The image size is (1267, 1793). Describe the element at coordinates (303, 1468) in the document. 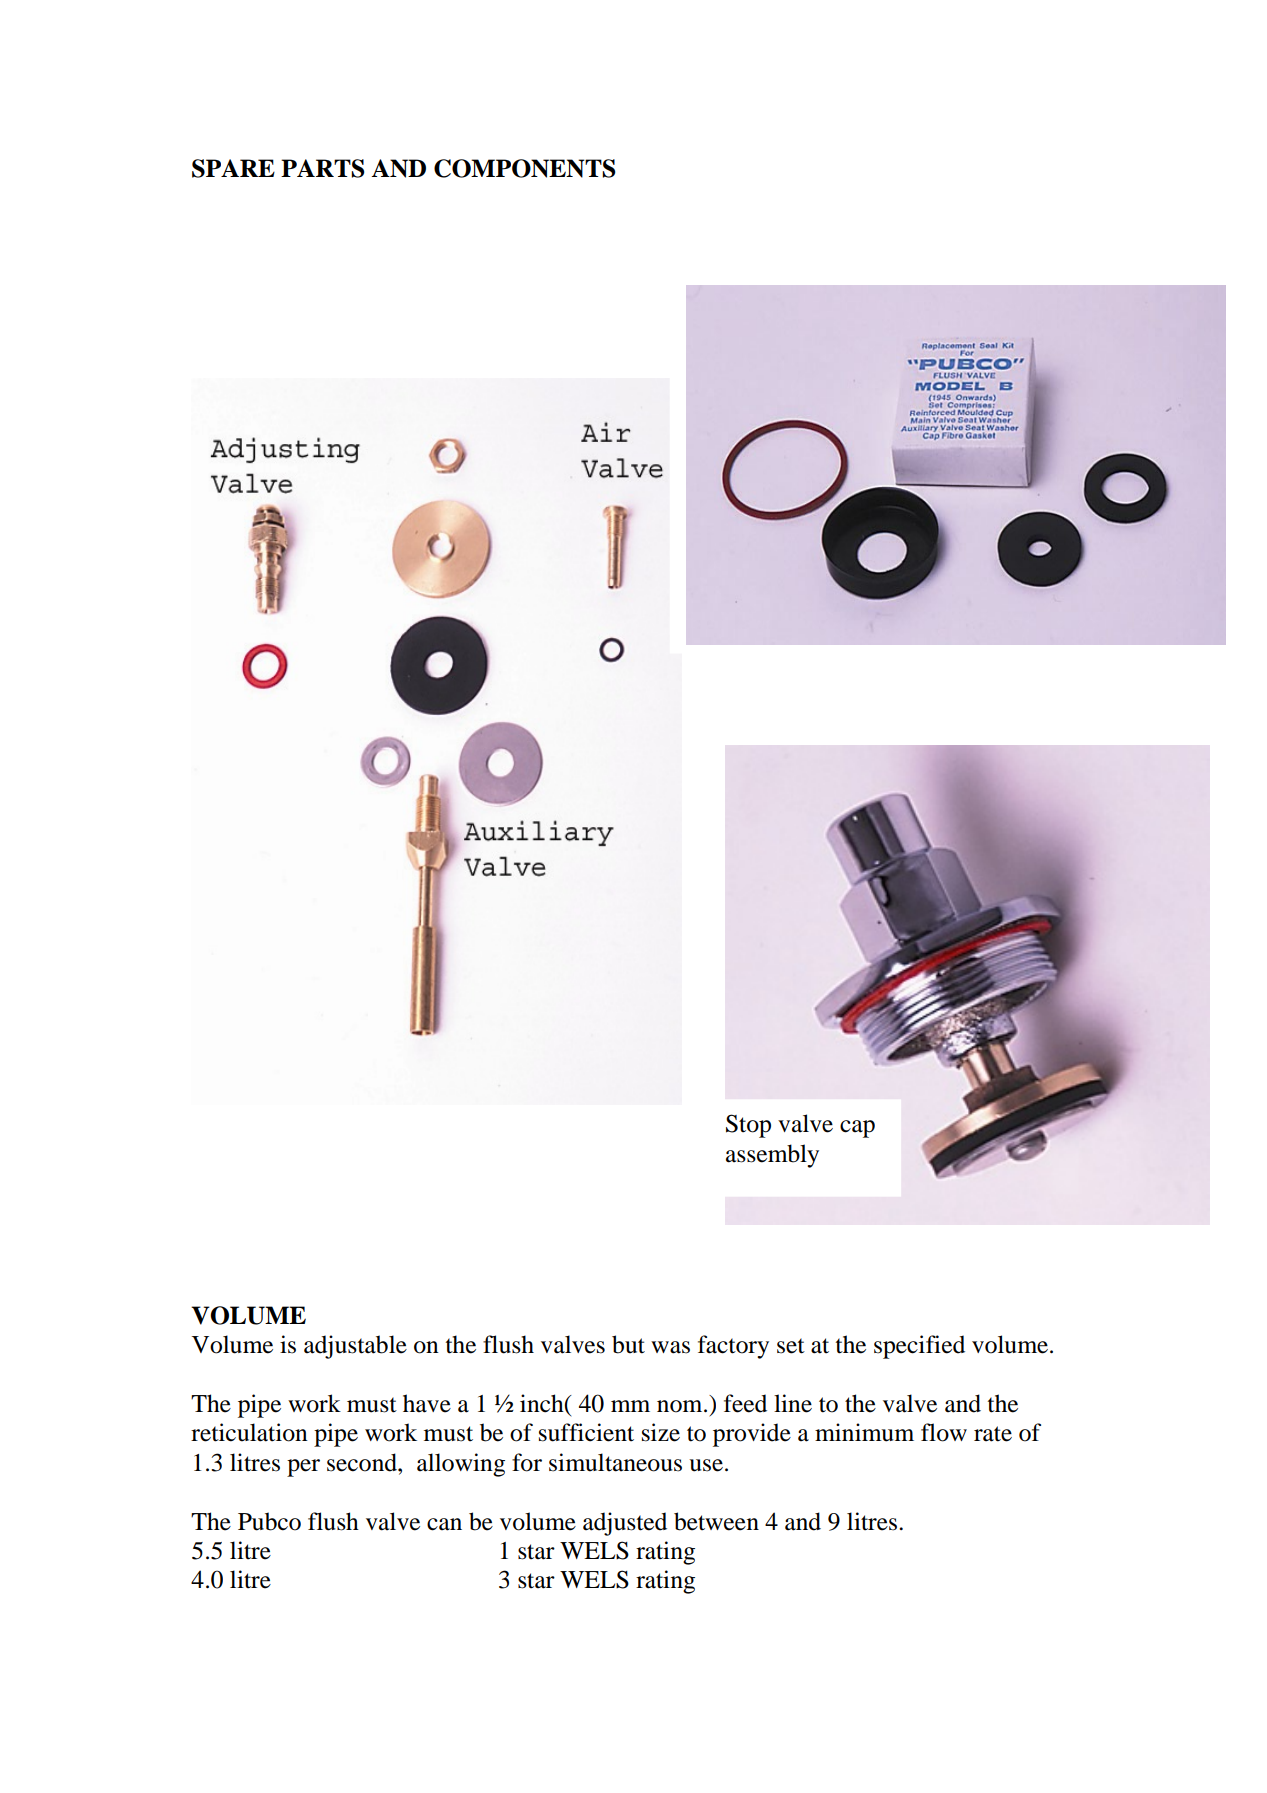

I see `per` at that location.
